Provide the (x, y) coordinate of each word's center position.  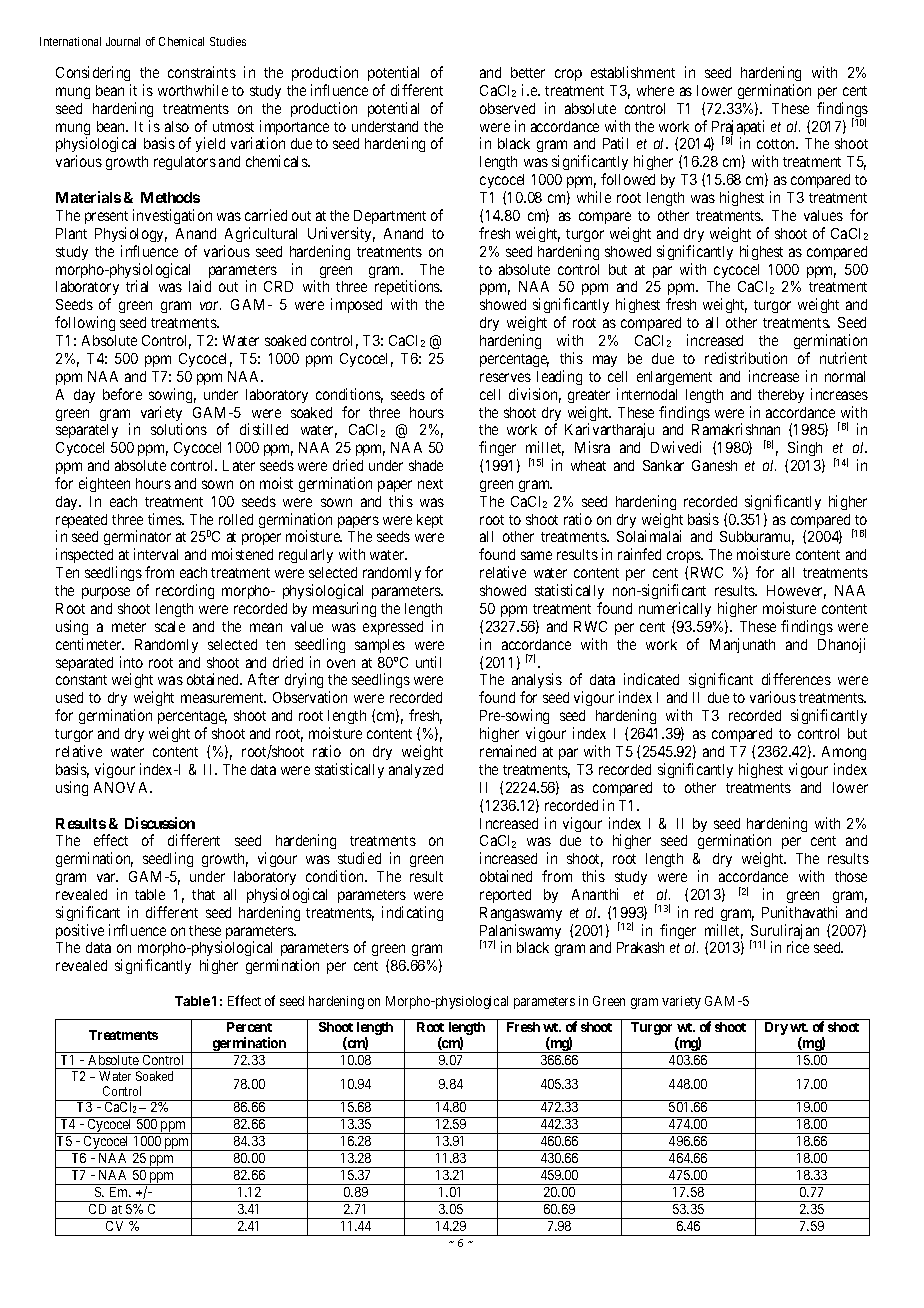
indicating (412, 913)
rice (798, 947)
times (165, 519)
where (655, 90)
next (430, 484)
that (203, 894)
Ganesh (714, 465)
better (528, 72)
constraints (202, 72)
